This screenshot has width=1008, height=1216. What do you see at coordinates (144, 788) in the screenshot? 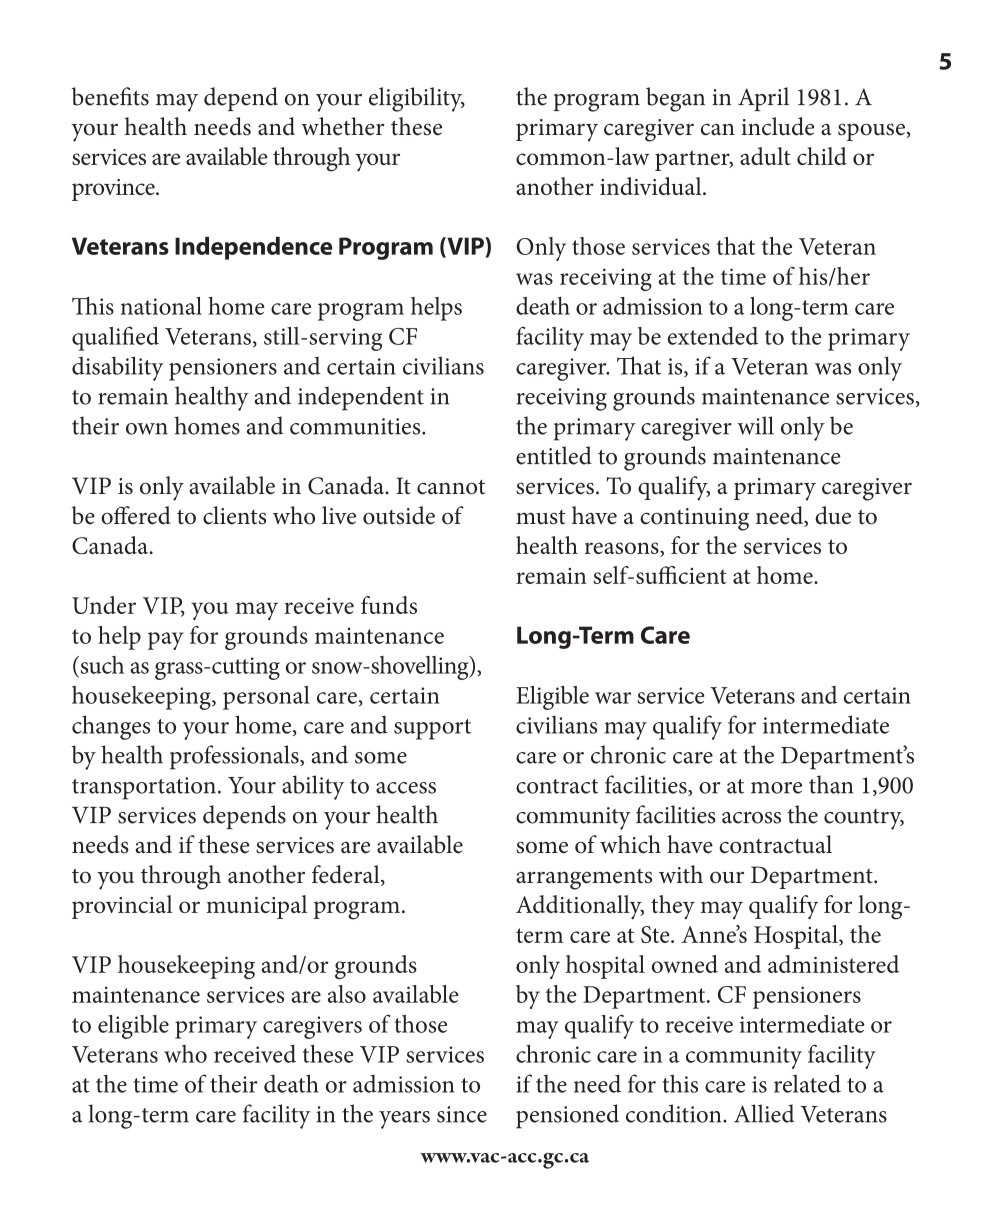
I see `transportation` at bounding box center [144, 788].
